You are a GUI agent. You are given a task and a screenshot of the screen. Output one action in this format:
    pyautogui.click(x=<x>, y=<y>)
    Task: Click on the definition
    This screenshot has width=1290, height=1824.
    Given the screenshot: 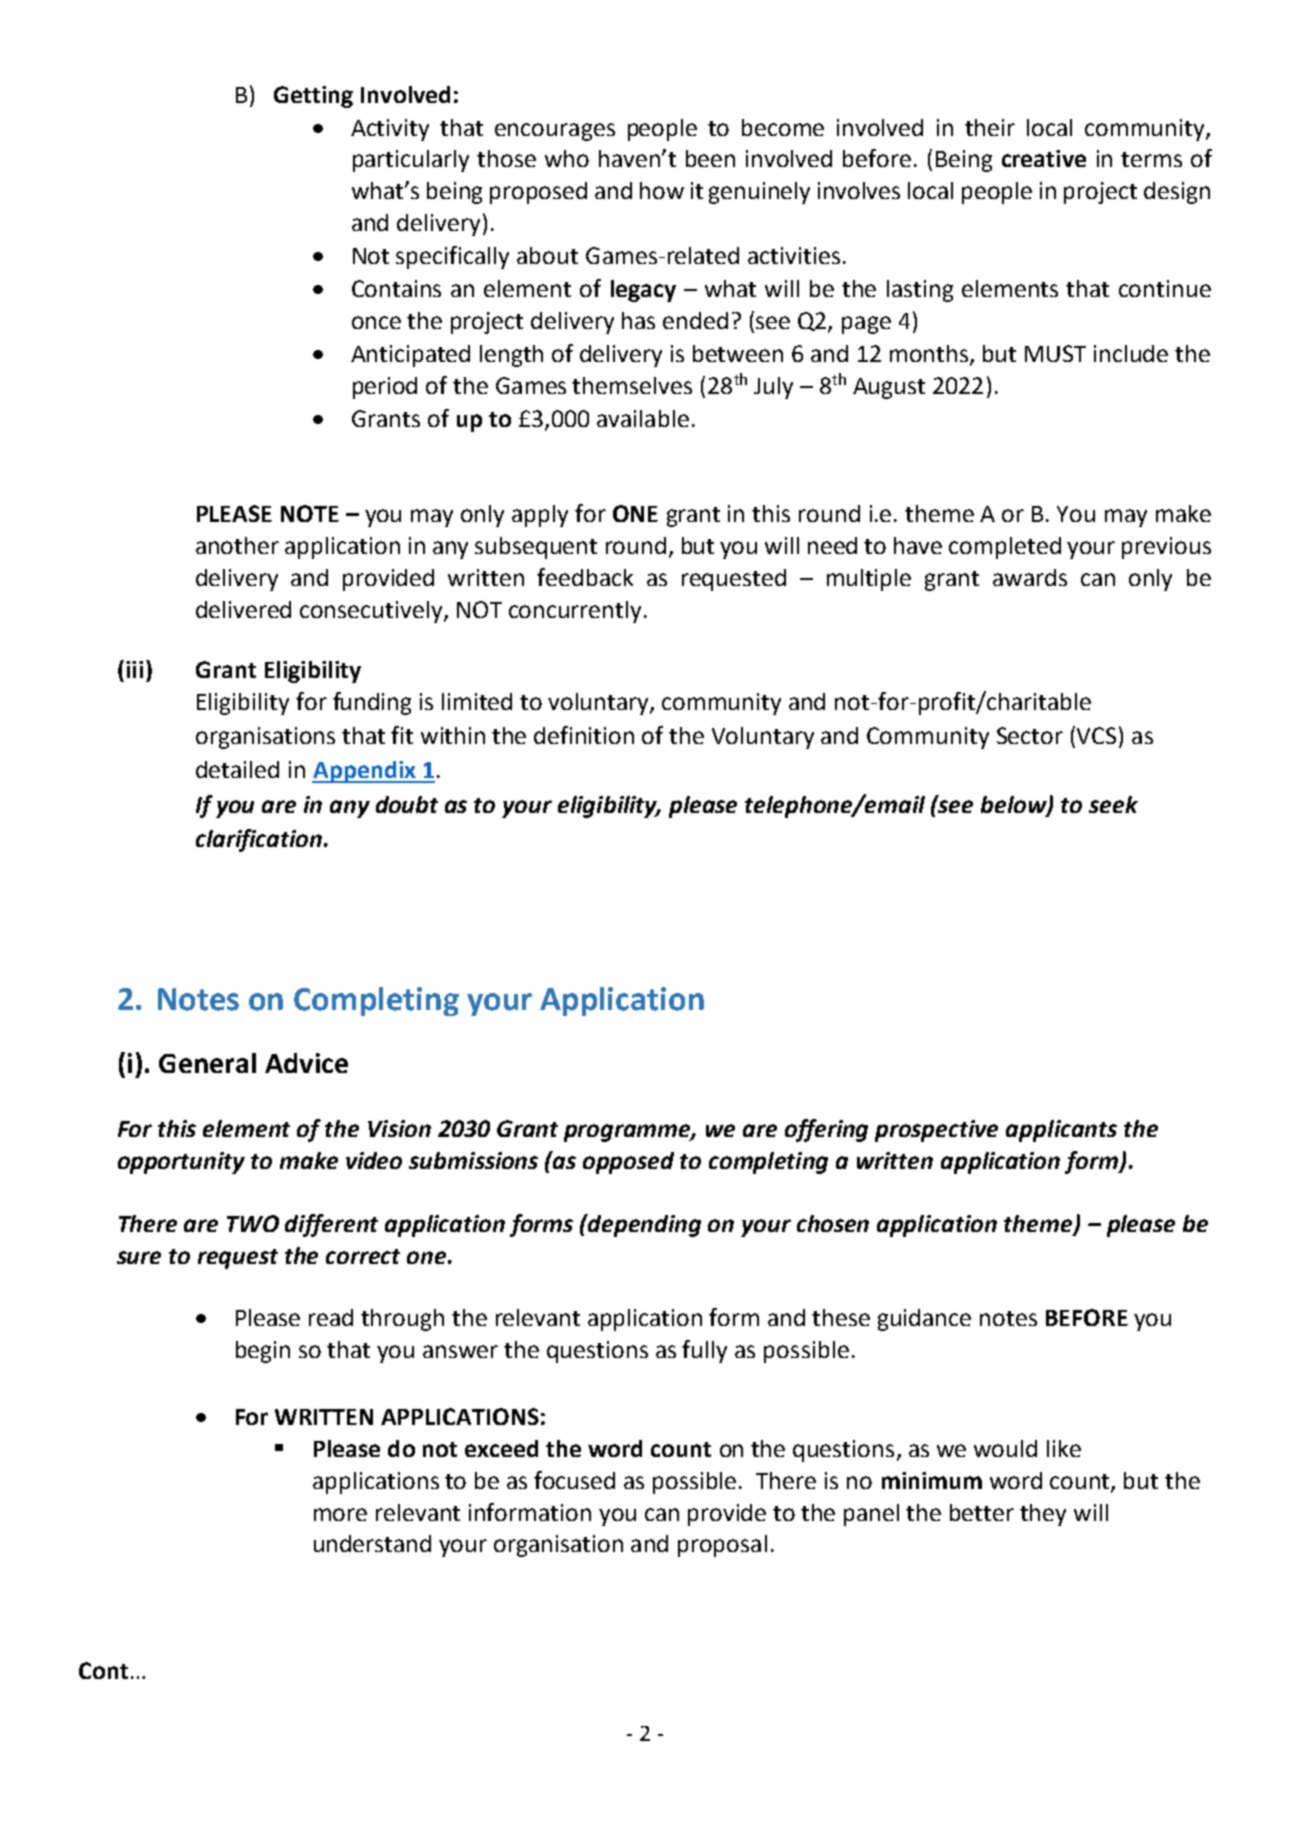 What is the action you would take?
    pyautogui.click(x=584, y=735)
